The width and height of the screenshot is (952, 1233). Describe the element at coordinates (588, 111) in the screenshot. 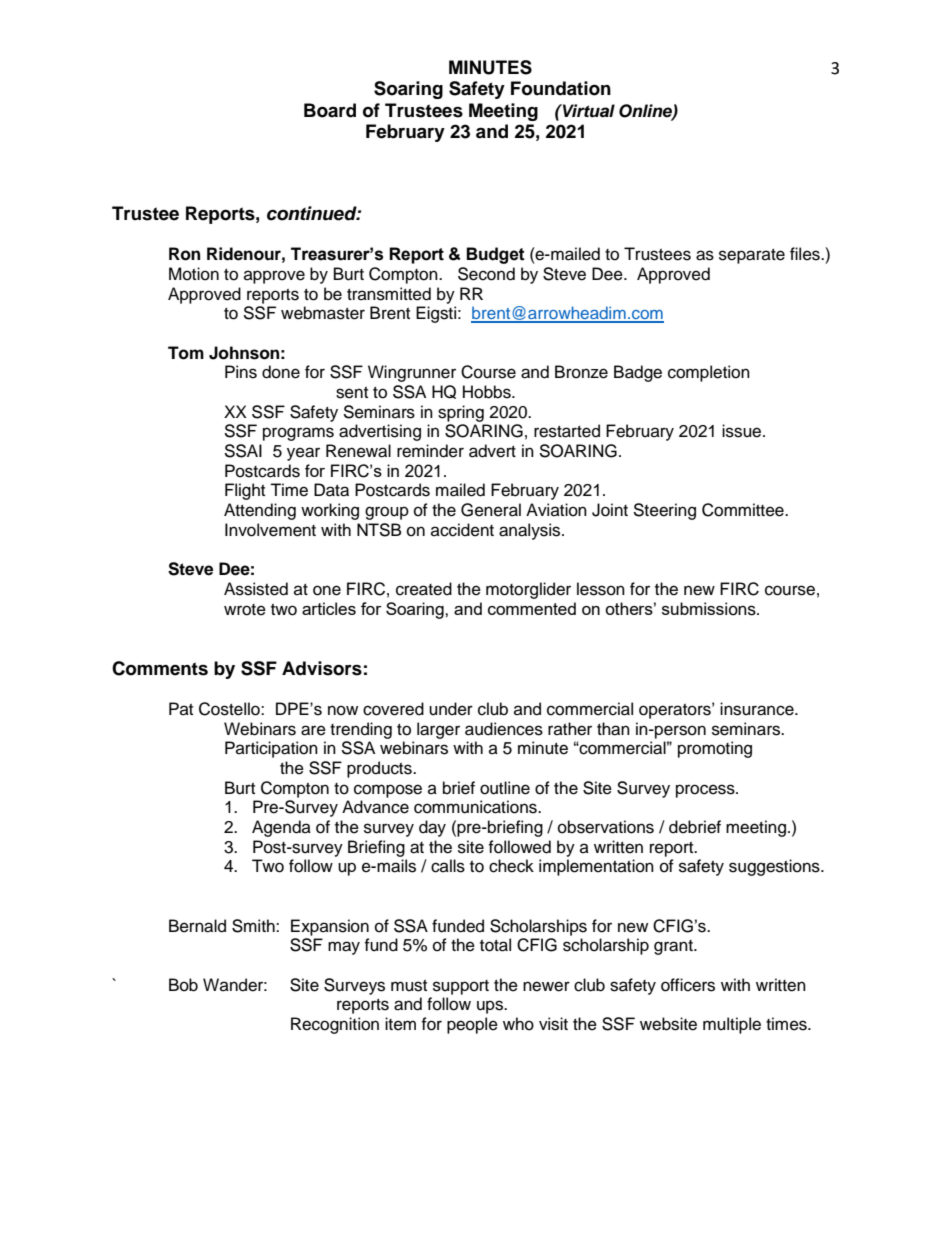

I see `Virtual` at that location.
